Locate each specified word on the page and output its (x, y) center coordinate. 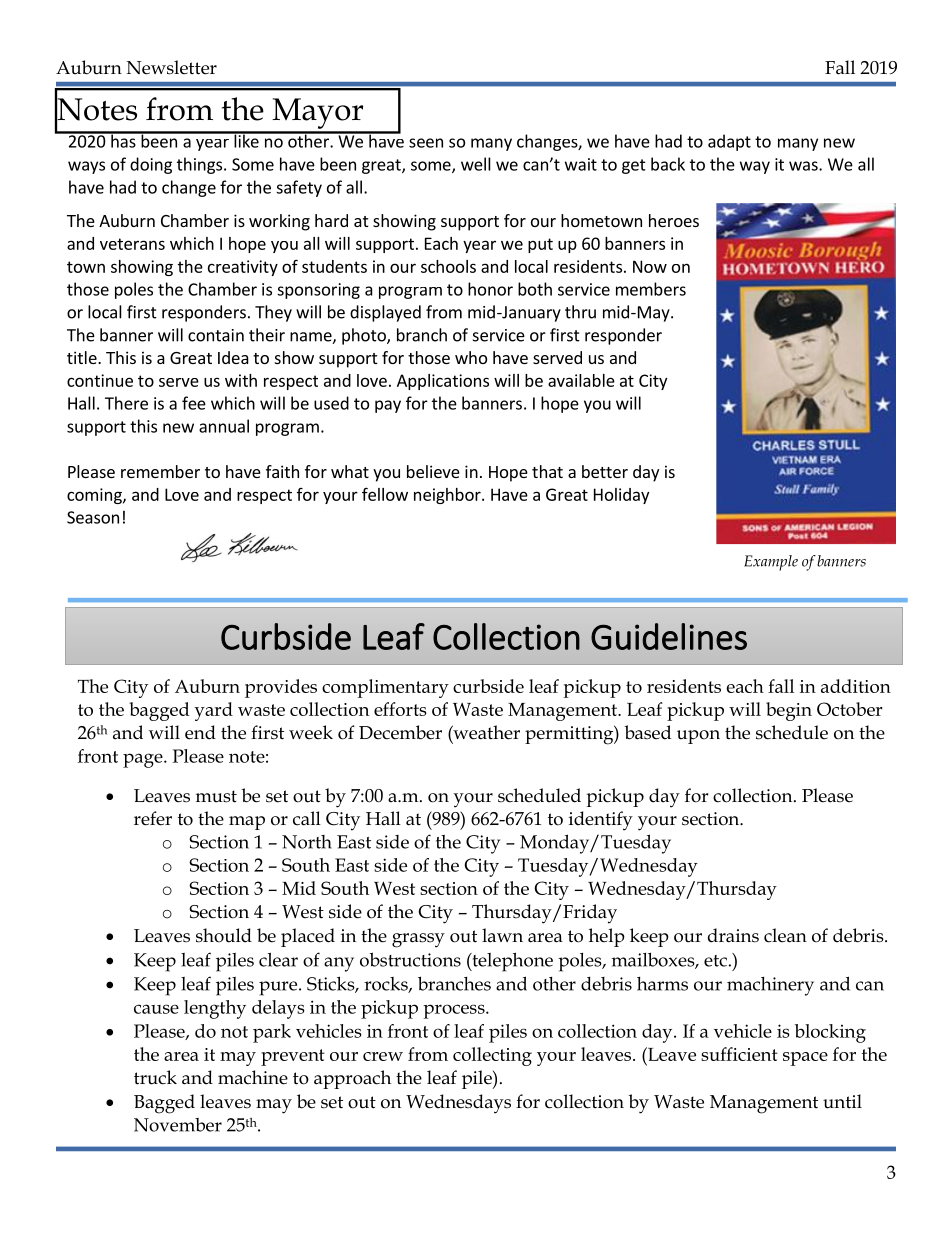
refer (153, 818)
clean (785, 935)
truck (155, 1077)
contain (216, 335)
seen (426, 143)
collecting (492, 1056)
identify (601, 821)
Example (771, 563)
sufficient (739, 1054)
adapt (729, 142)
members (651, 289)
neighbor (448, 496)
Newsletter (171, 67)
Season (93, 517)
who (471, 357)
